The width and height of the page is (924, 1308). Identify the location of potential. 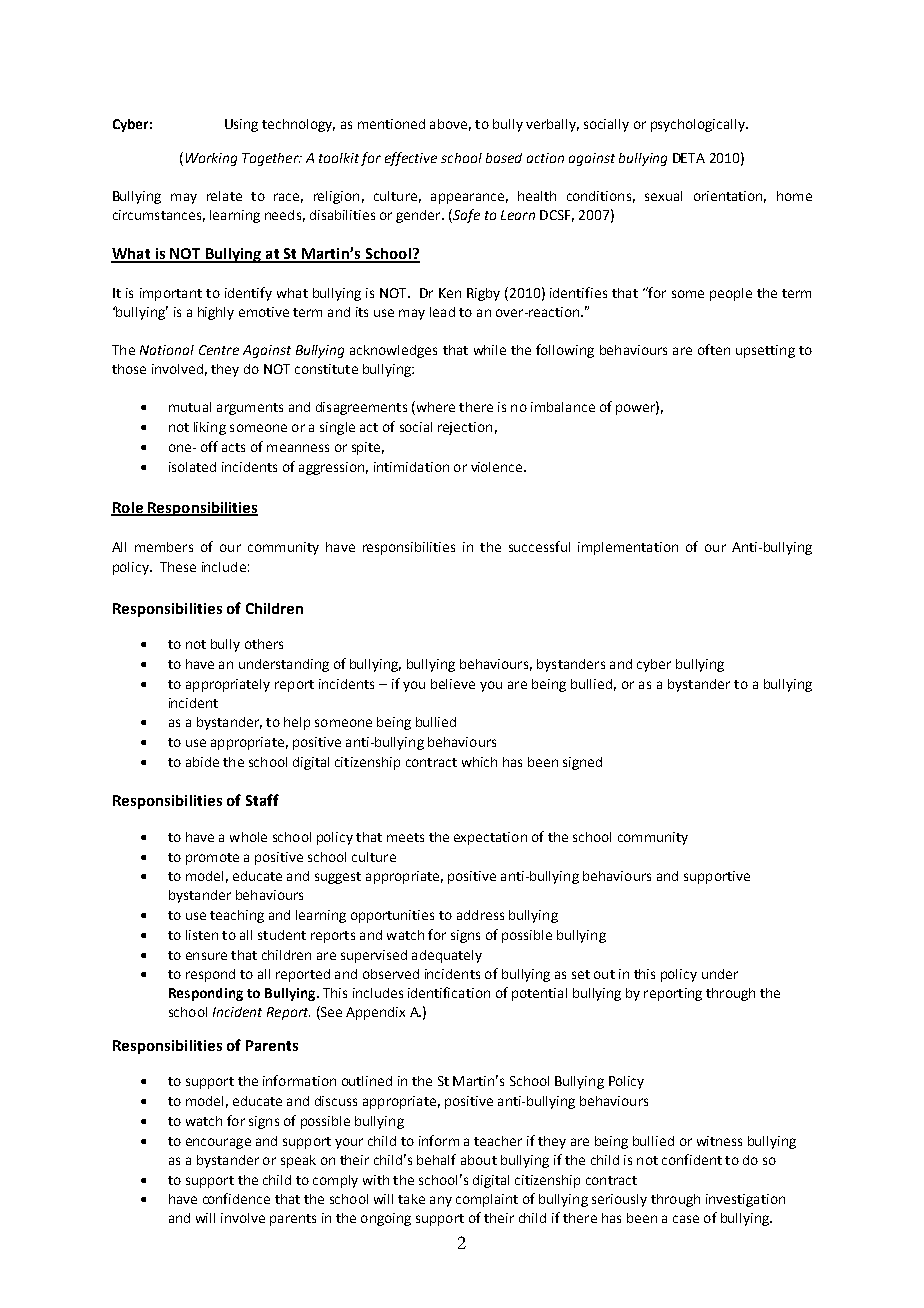
(539, 994).
